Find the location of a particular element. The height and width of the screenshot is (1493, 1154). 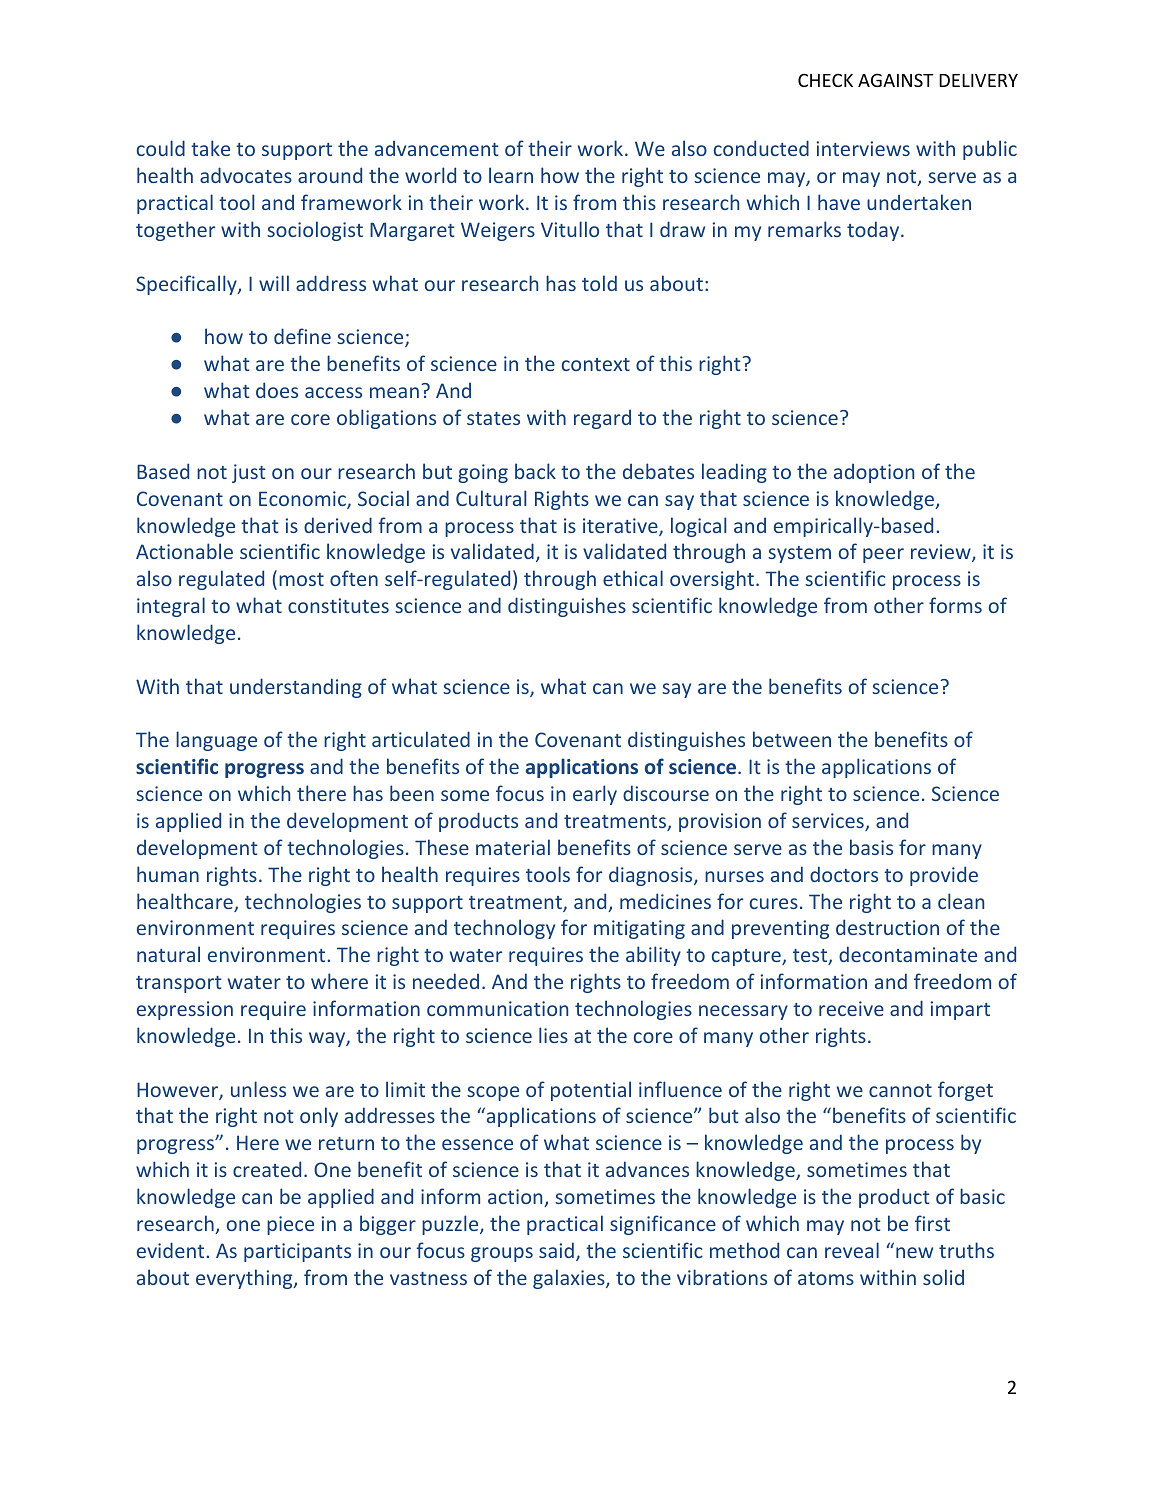

piece is located at coordinates (290, 1225).
